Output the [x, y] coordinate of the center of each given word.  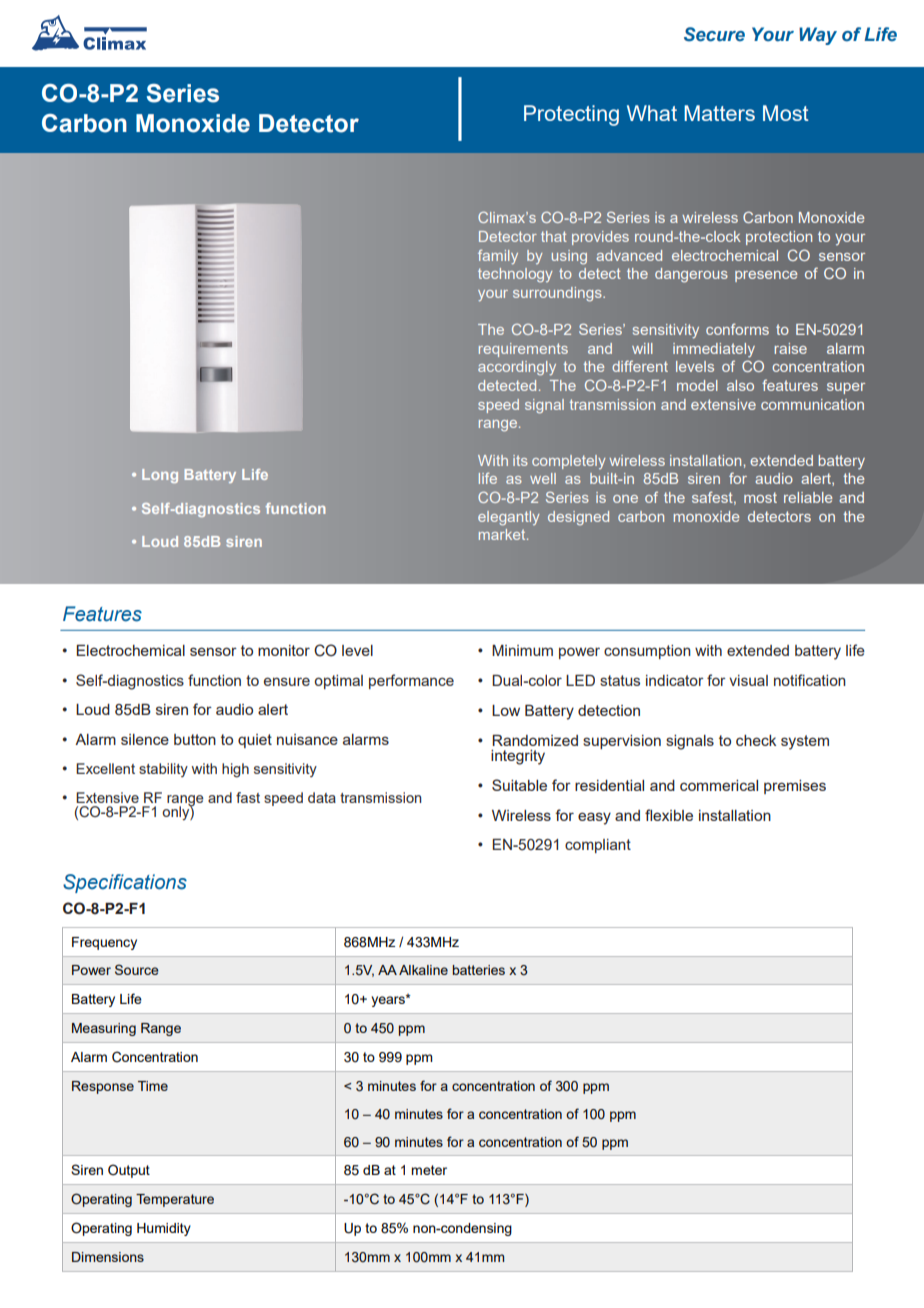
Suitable [519, 785]
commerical [719, 785]
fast [248, 797]
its [520, 460]
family [498, 257]
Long [160, 476]
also [740, 385]
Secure [714, 34]
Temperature [175, 1200]
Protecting [571, 115]
